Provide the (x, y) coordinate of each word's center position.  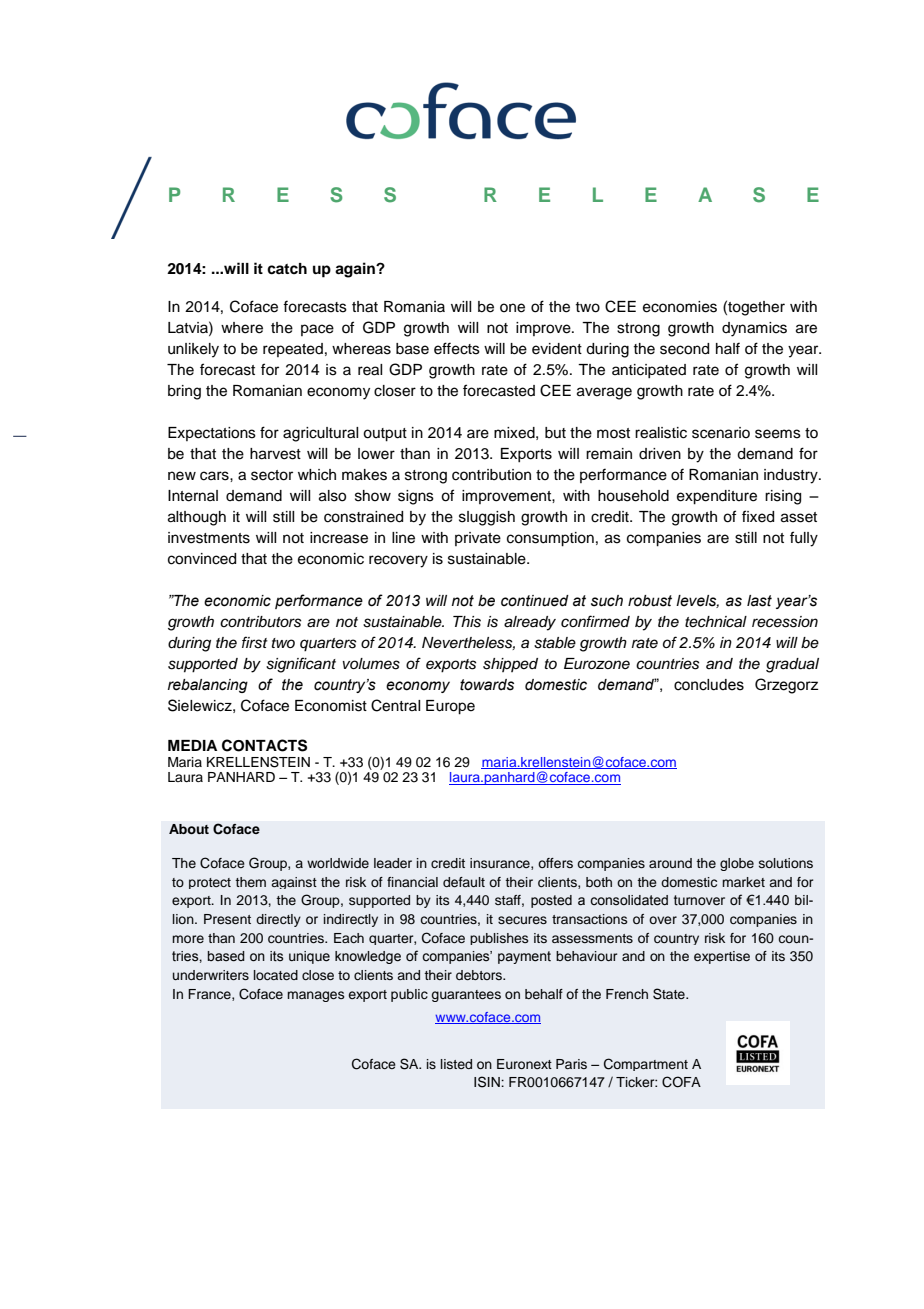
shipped (510, 665)
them (250, 882)
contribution (491, 475)
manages (315, 996)
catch (287, 269)
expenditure (717, 497)
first (255, 642)
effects (457, 348)
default (464, 882)
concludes (709, 685)
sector (272, 475)
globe (737, 864)
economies (680, 307)
